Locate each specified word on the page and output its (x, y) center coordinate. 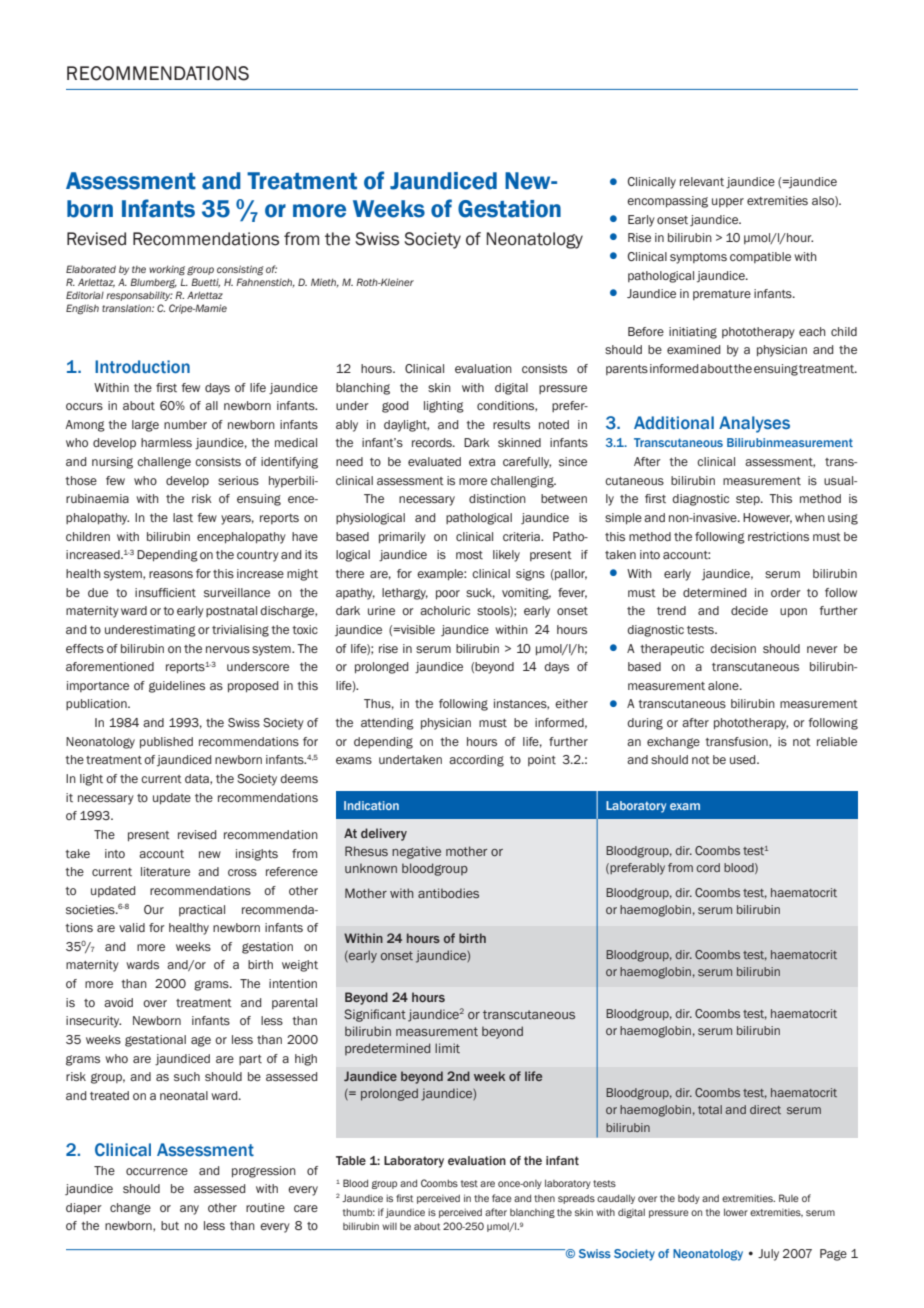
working (167, 270)
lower (736, 1212)
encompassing (667, 202)
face (502, 1198)
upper (728, 202)
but (170, 1225)
